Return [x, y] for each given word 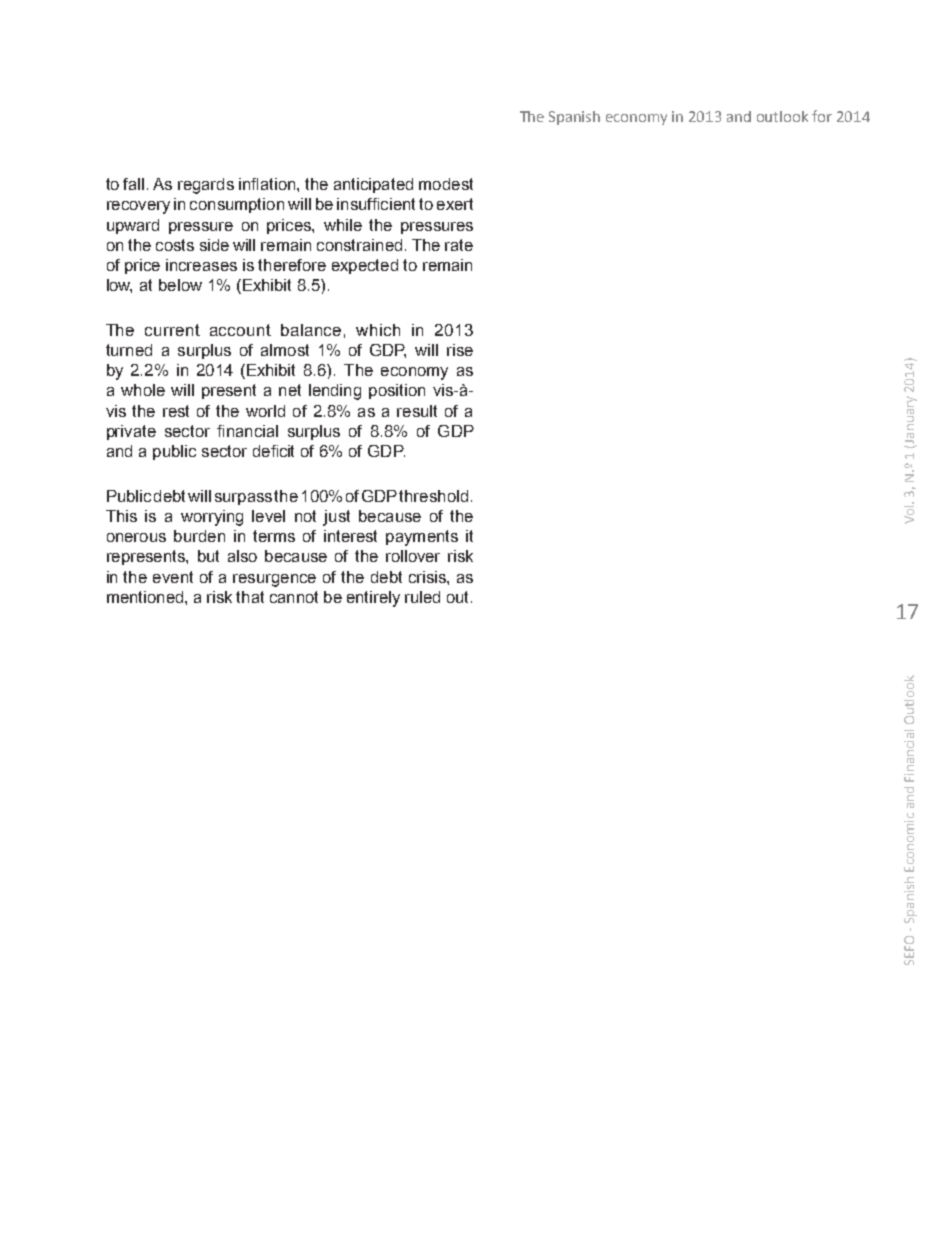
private [131, 432]
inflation [268, 184]
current [172, 330]
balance [311, 330]
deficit [273, 451]
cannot [294, 597]
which [378, 330]
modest [446, 184]
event [173, 577]
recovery [138, 207]
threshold [433, 496]
